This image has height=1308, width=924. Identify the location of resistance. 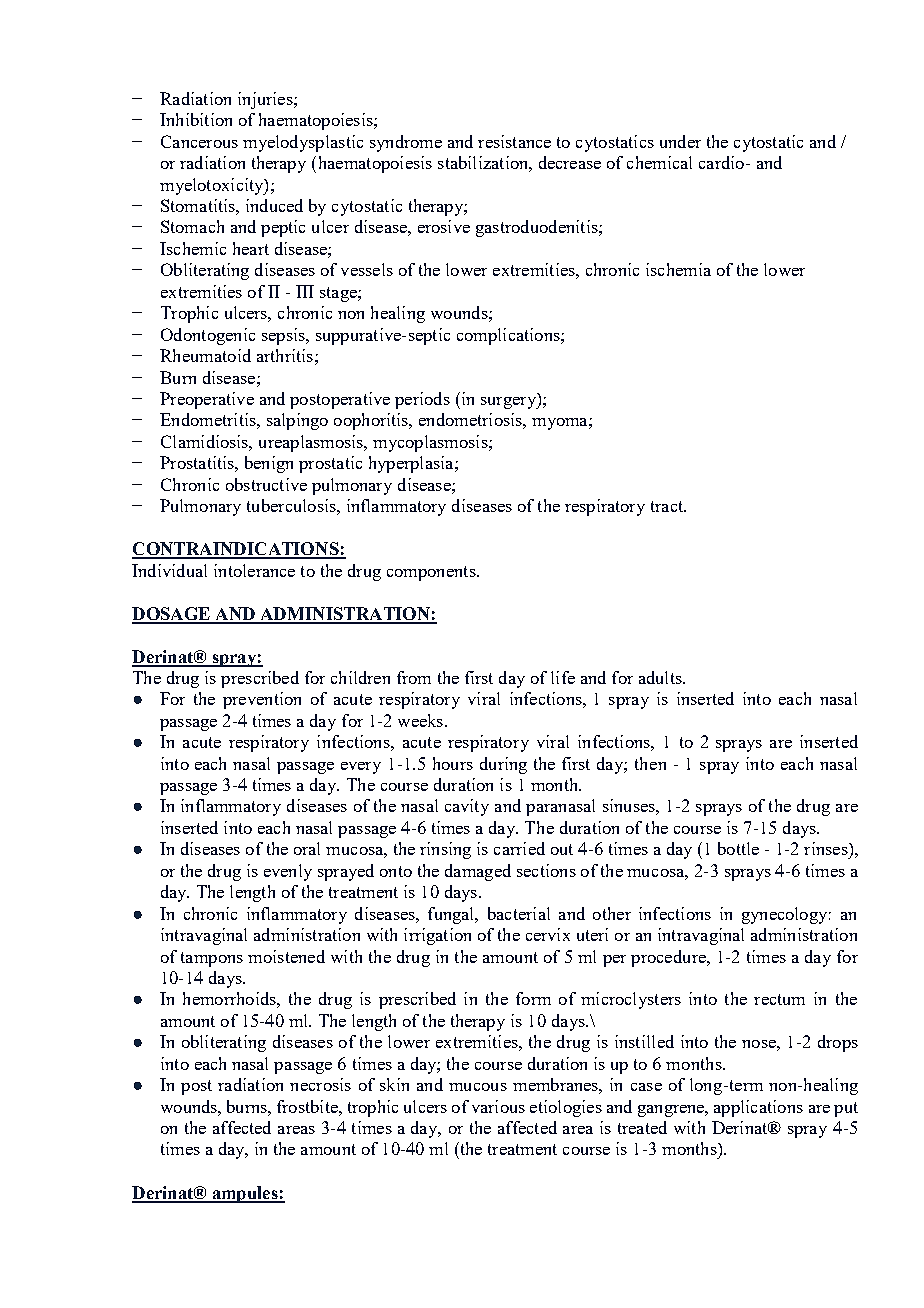
(514, 141).
